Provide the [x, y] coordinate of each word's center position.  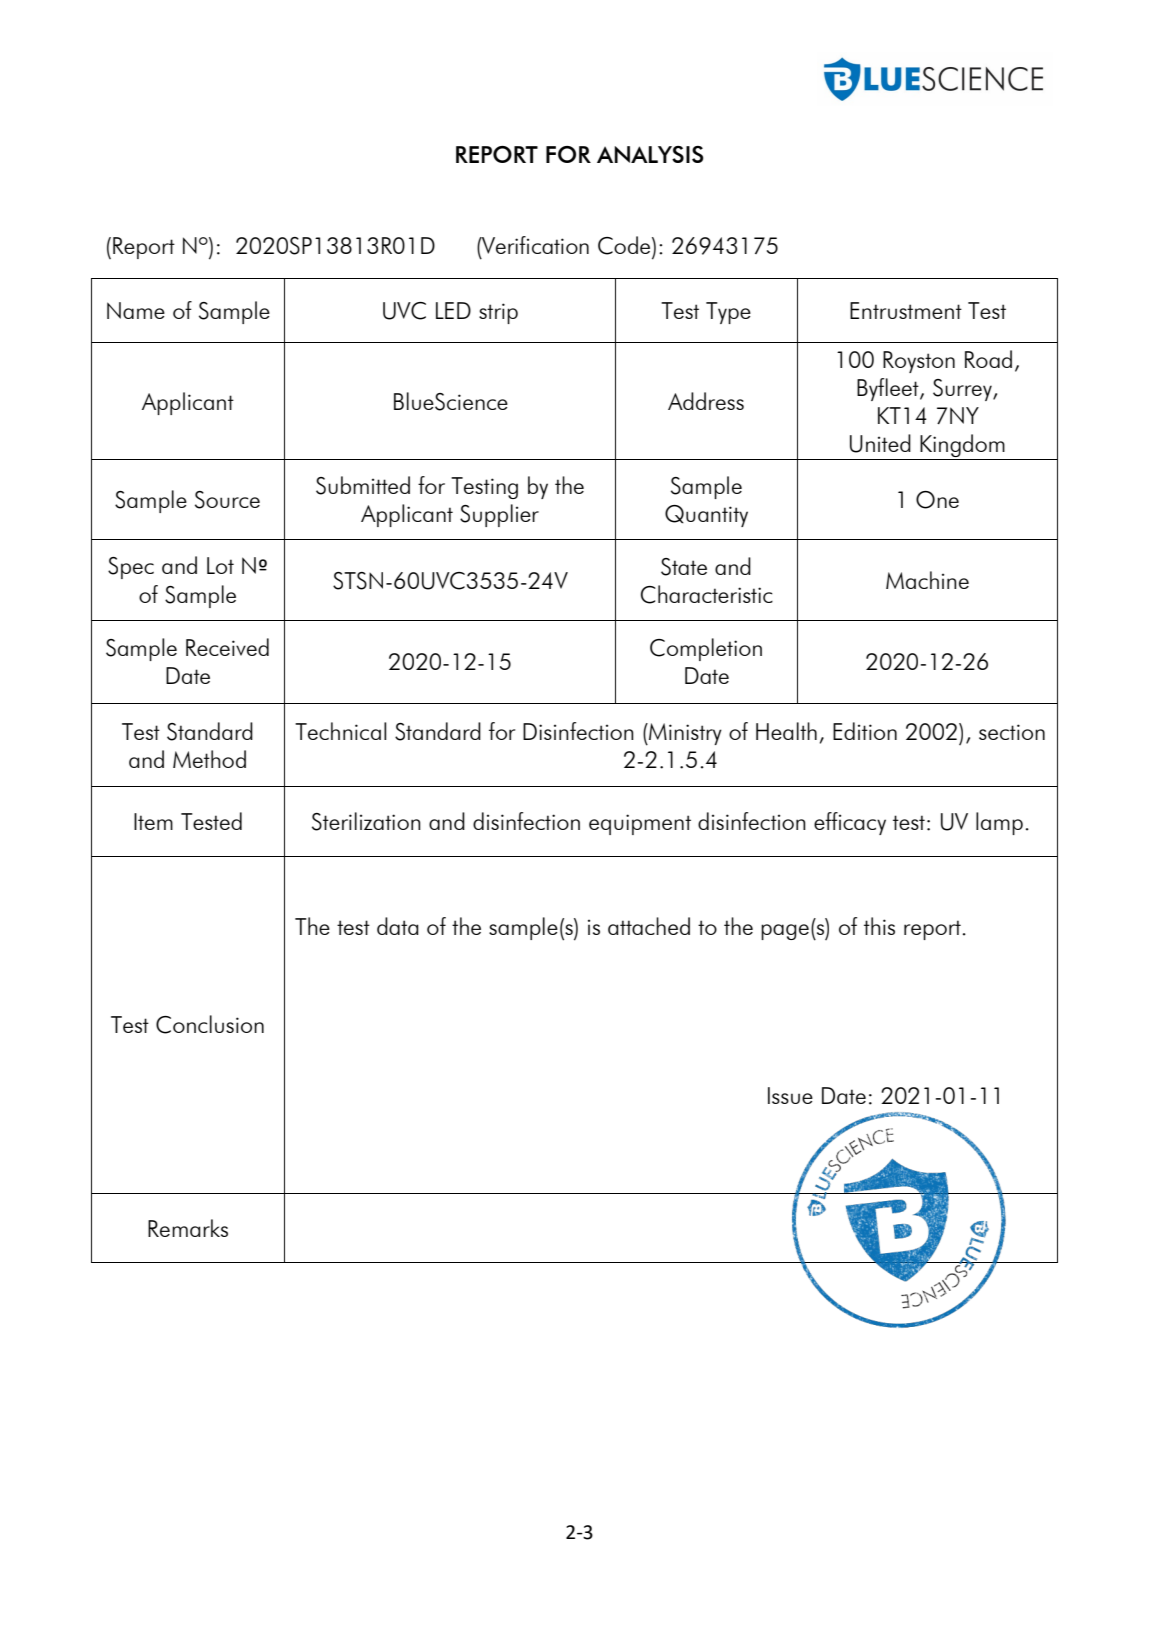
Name [136, 310]
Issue [790, 1095]
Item [153, 821]
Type [728, 313]
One [937, 500]
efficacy [850, 823]
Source [227, 500]
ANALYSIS [650, 154]
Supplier [499, 515]
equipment [640, 824]
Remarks [188, 1228]
